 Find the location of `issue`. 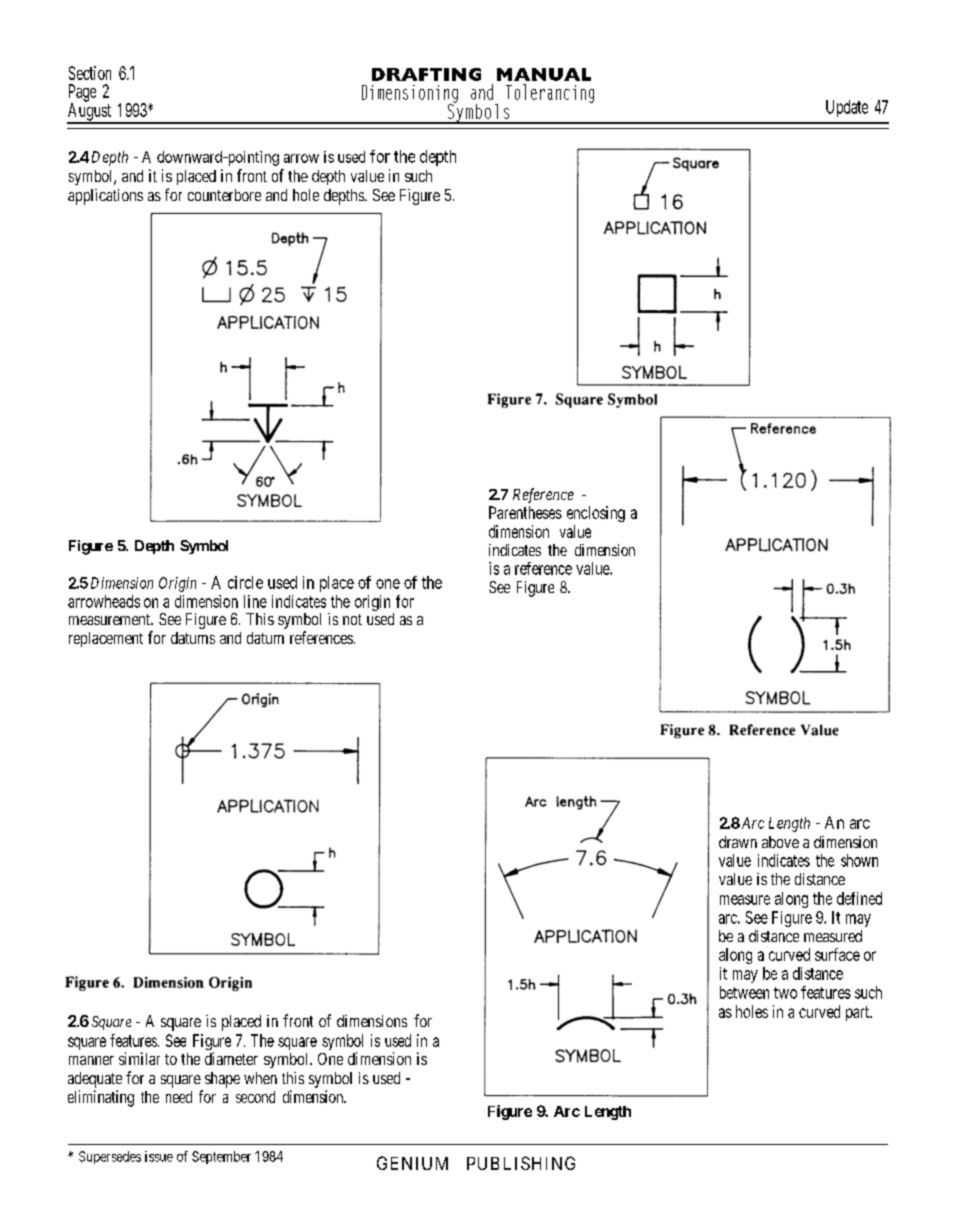

issue is located at coordinates (159, 1156).
